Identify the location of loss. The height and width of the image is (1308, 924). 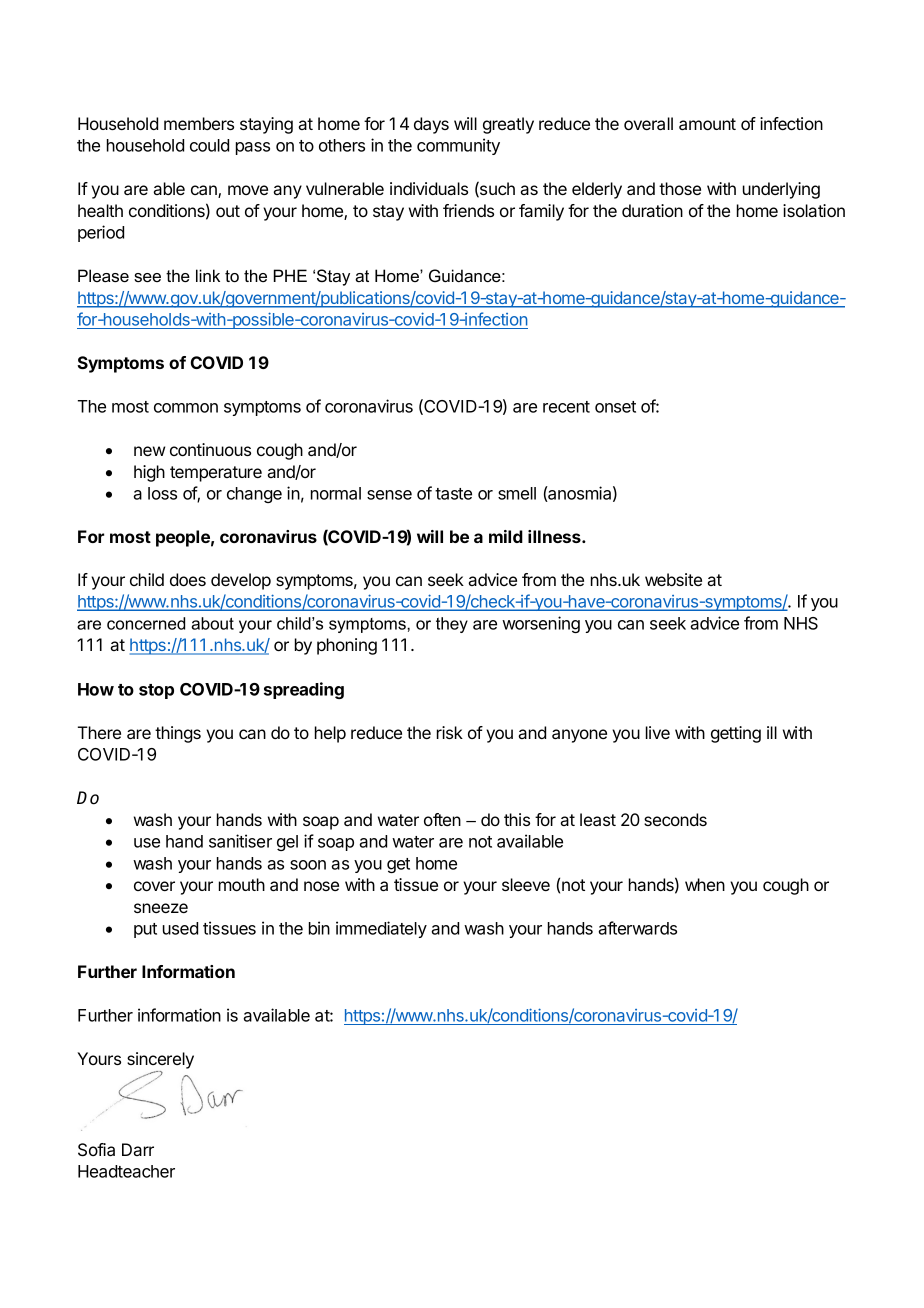
(162, 493).
